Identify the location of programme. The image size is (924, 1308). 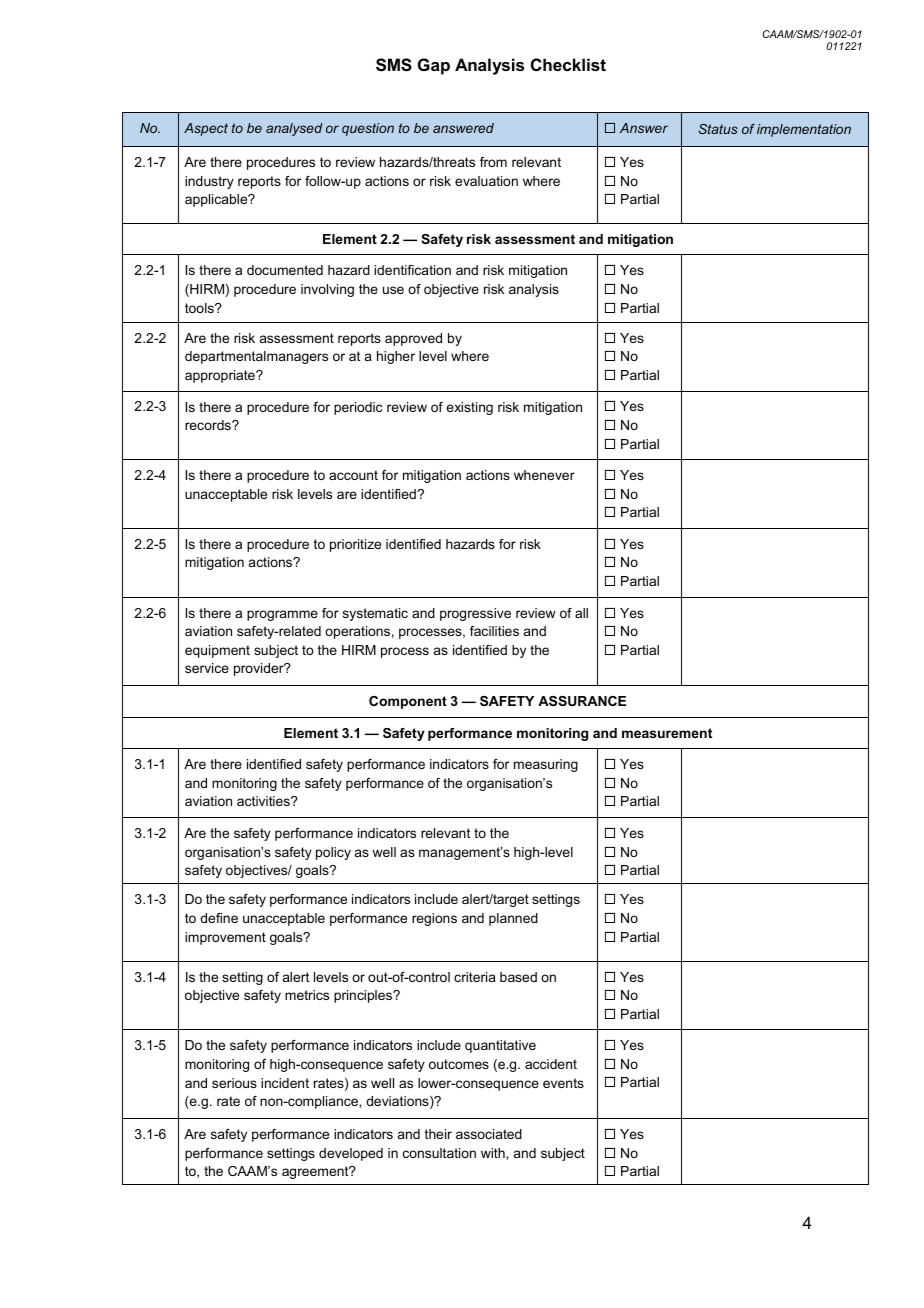
(282, 615).
